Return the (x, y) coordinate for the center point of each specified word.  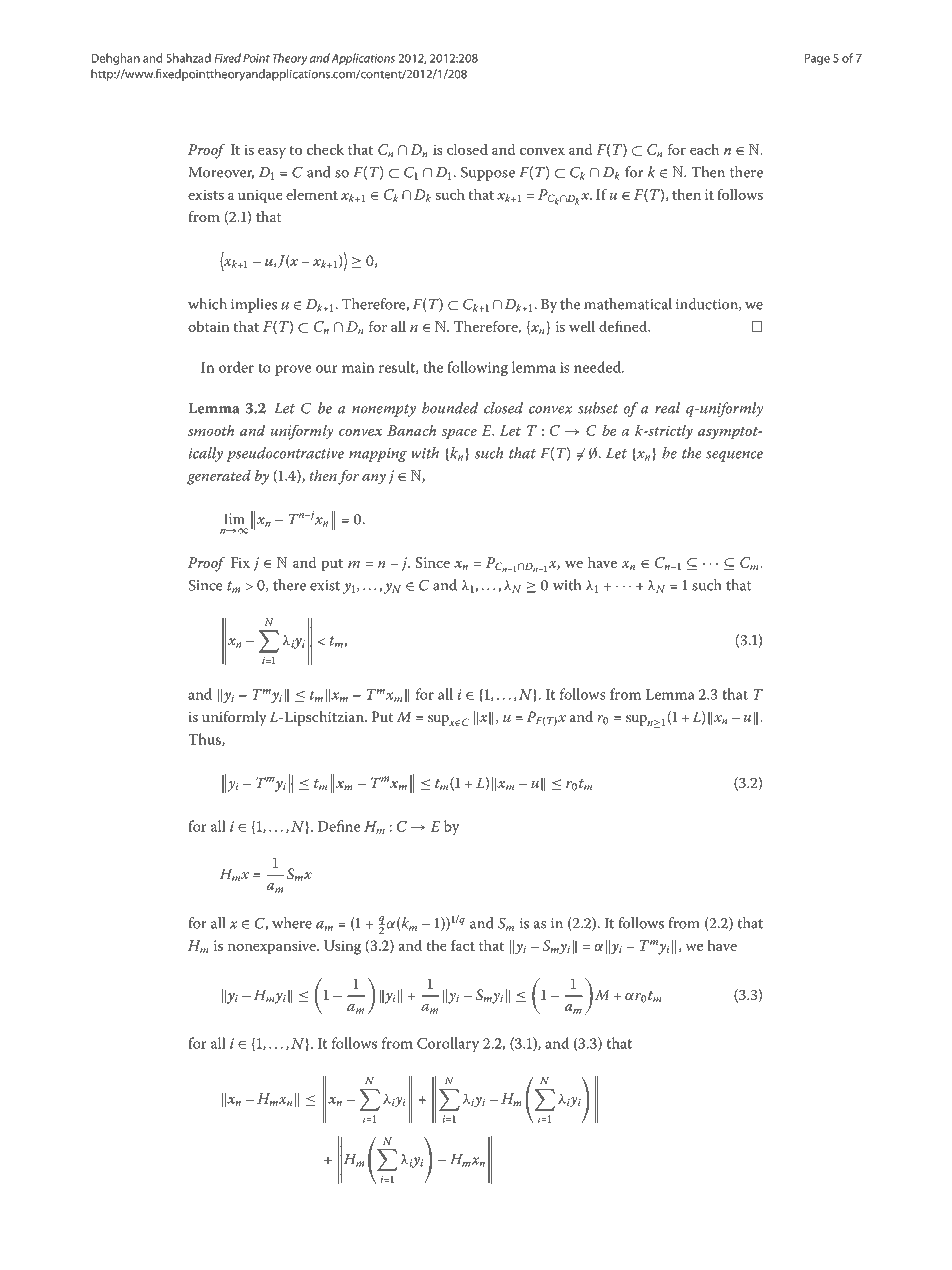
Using (342, 947)
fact (463, 945)
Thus (205, 739)
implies (254, 305)
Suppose (488, 173)
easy (272, 153)
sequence (734, 456)
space (459, 433)
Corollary (448, 1044)
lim (234, 518)
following (477, 369)
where (292, 923)
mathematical (628, 304)
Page (817, 59)
